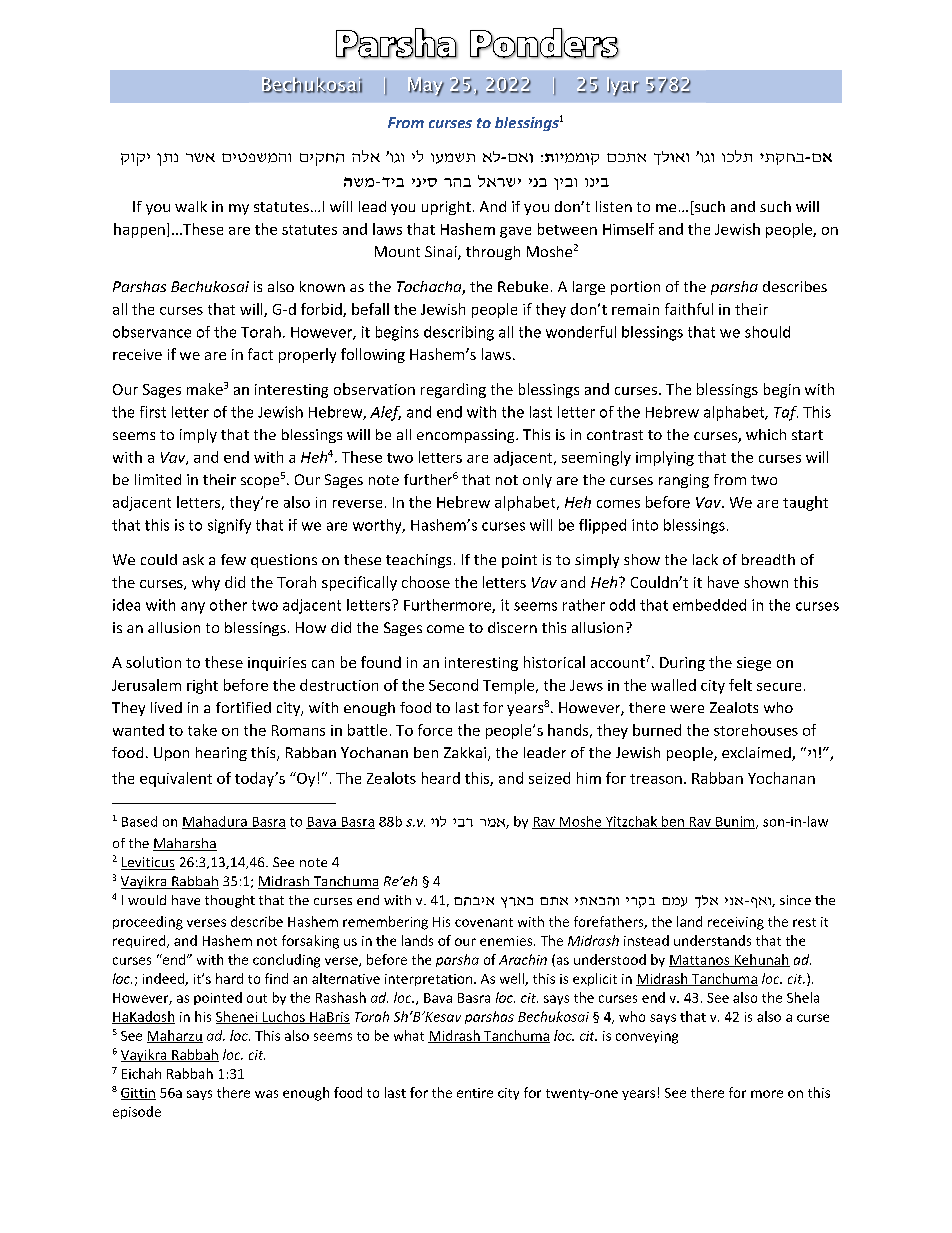  Describe the element at coordinates (467, 436) in the page. I see `encompassing` at that location.
